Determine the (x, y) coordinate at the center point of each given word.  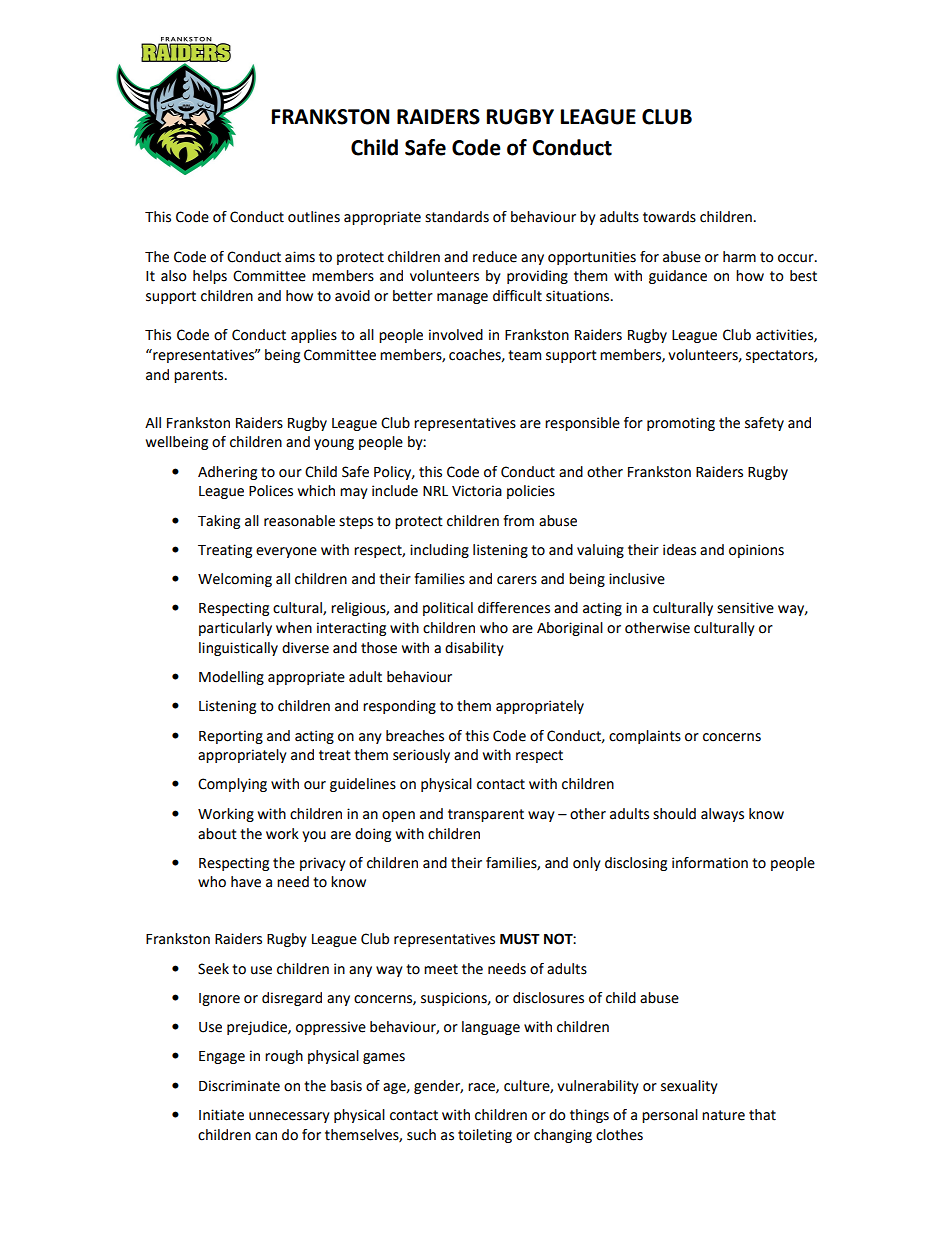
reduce (495, 257)
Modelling (231, 678)
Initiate (221, 1115)
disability (474, 649)
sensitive (745, 608)
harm (739, 257)
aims (300, 257)
